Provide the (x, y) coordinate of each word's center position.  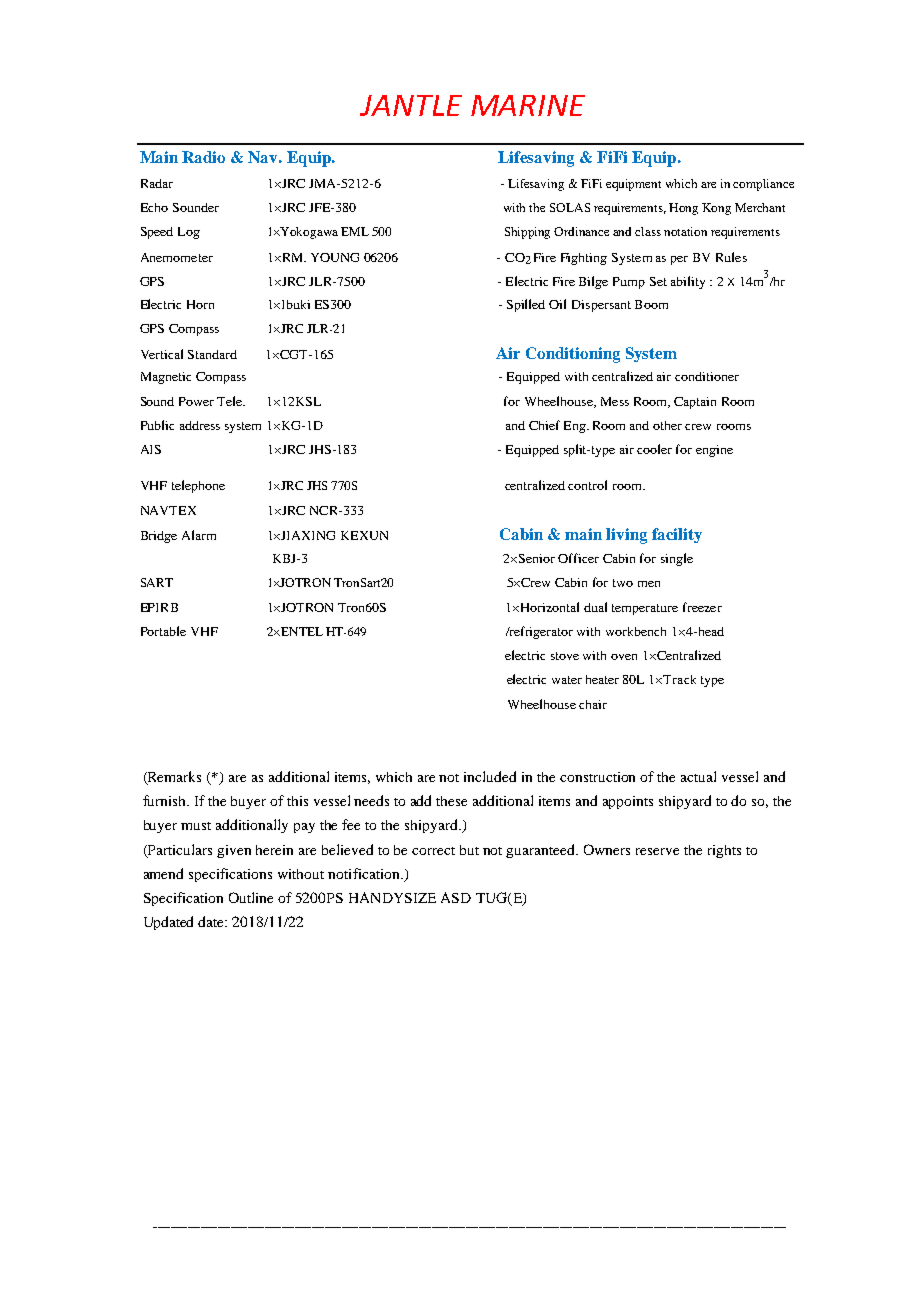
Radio (203, 157)
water (567, 680)
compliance (763, 185)
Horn (200, 304)
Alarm (199, 535)
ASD (456, 897)
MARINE (528, 105)
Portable (163, 631)
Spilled (526, 305)
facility (677, 535)
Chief (544, 425)
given (234, 851)
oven (624, 657)
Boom (651, 304)
